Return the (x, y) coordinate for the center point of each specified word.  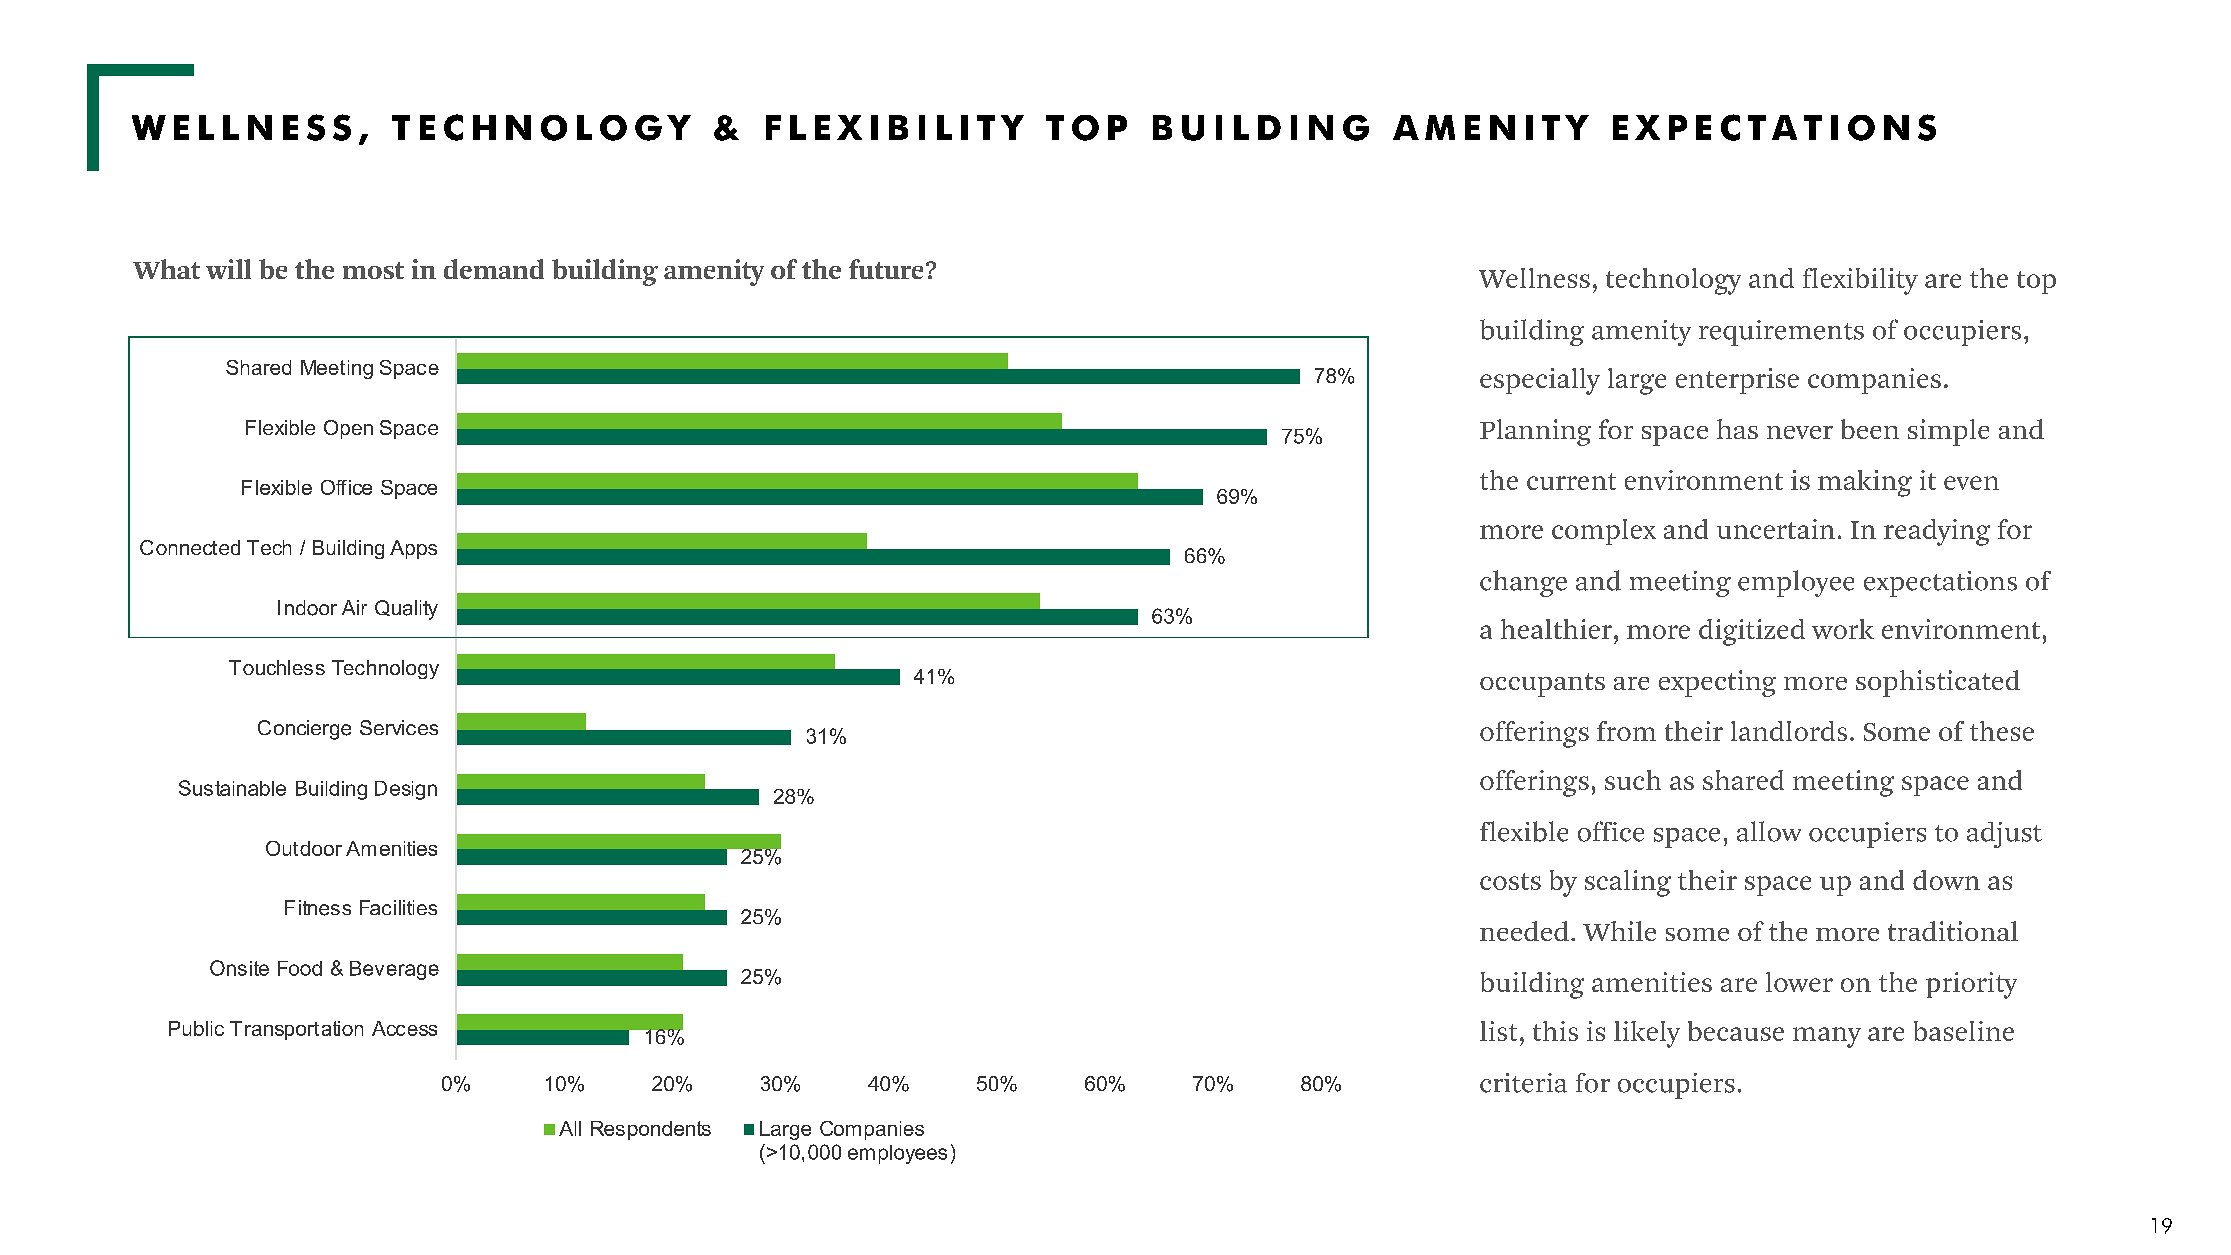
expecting (1717, 683)
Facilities (398, 907)
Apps (413, 549)
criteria (1523, 1083)
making (1865, 483)
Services (399, 727)
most (373, 270)
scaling (1628, 883)
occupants (1542, 685)
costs (1510, 881)
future (886, 269)
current (1571, 481)
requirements (1781, 333)
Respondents (651, 1130)
